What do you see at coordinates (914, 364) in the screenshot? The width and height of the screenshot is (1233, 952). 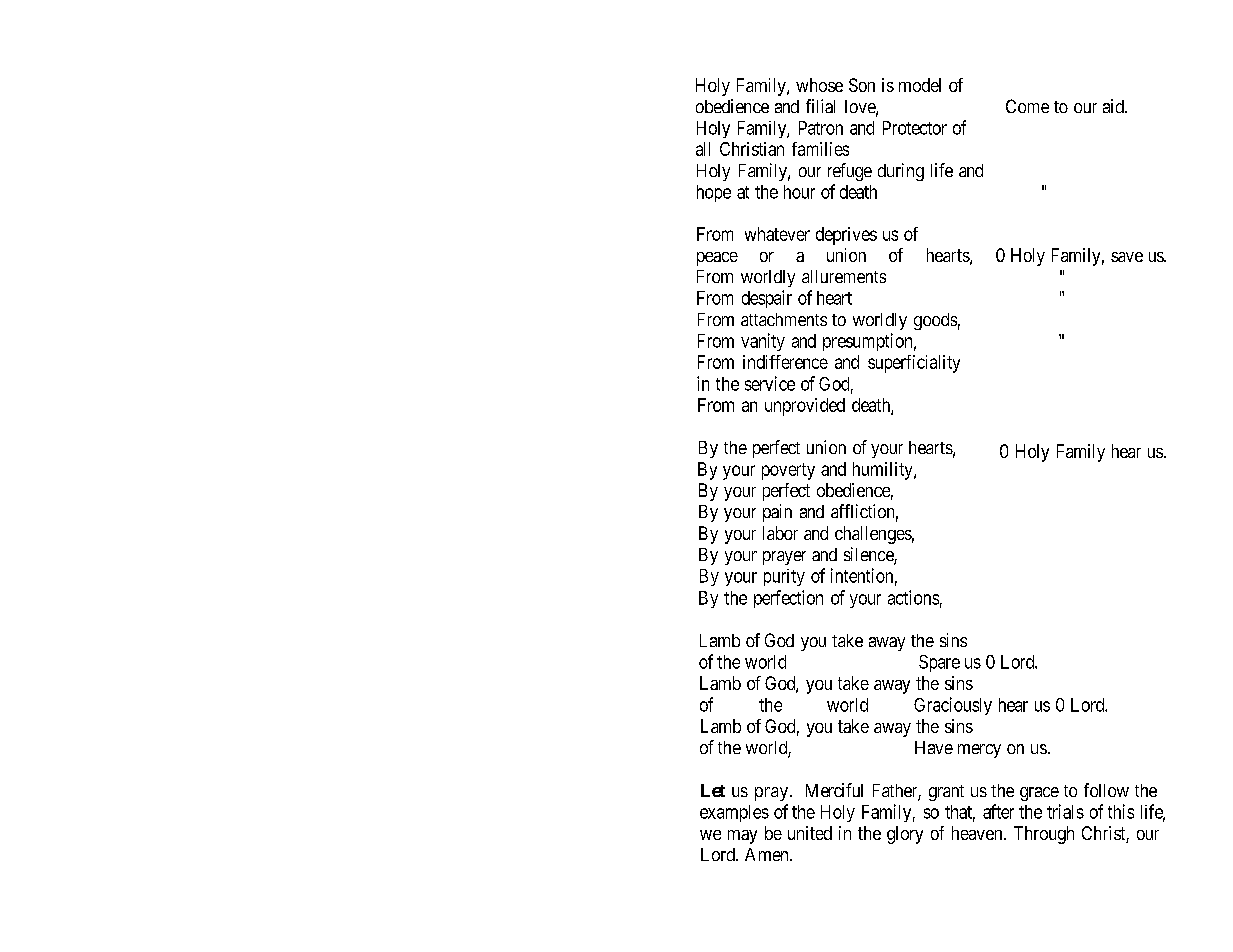 I see `superficiality` at bounding box center [914, 364].
